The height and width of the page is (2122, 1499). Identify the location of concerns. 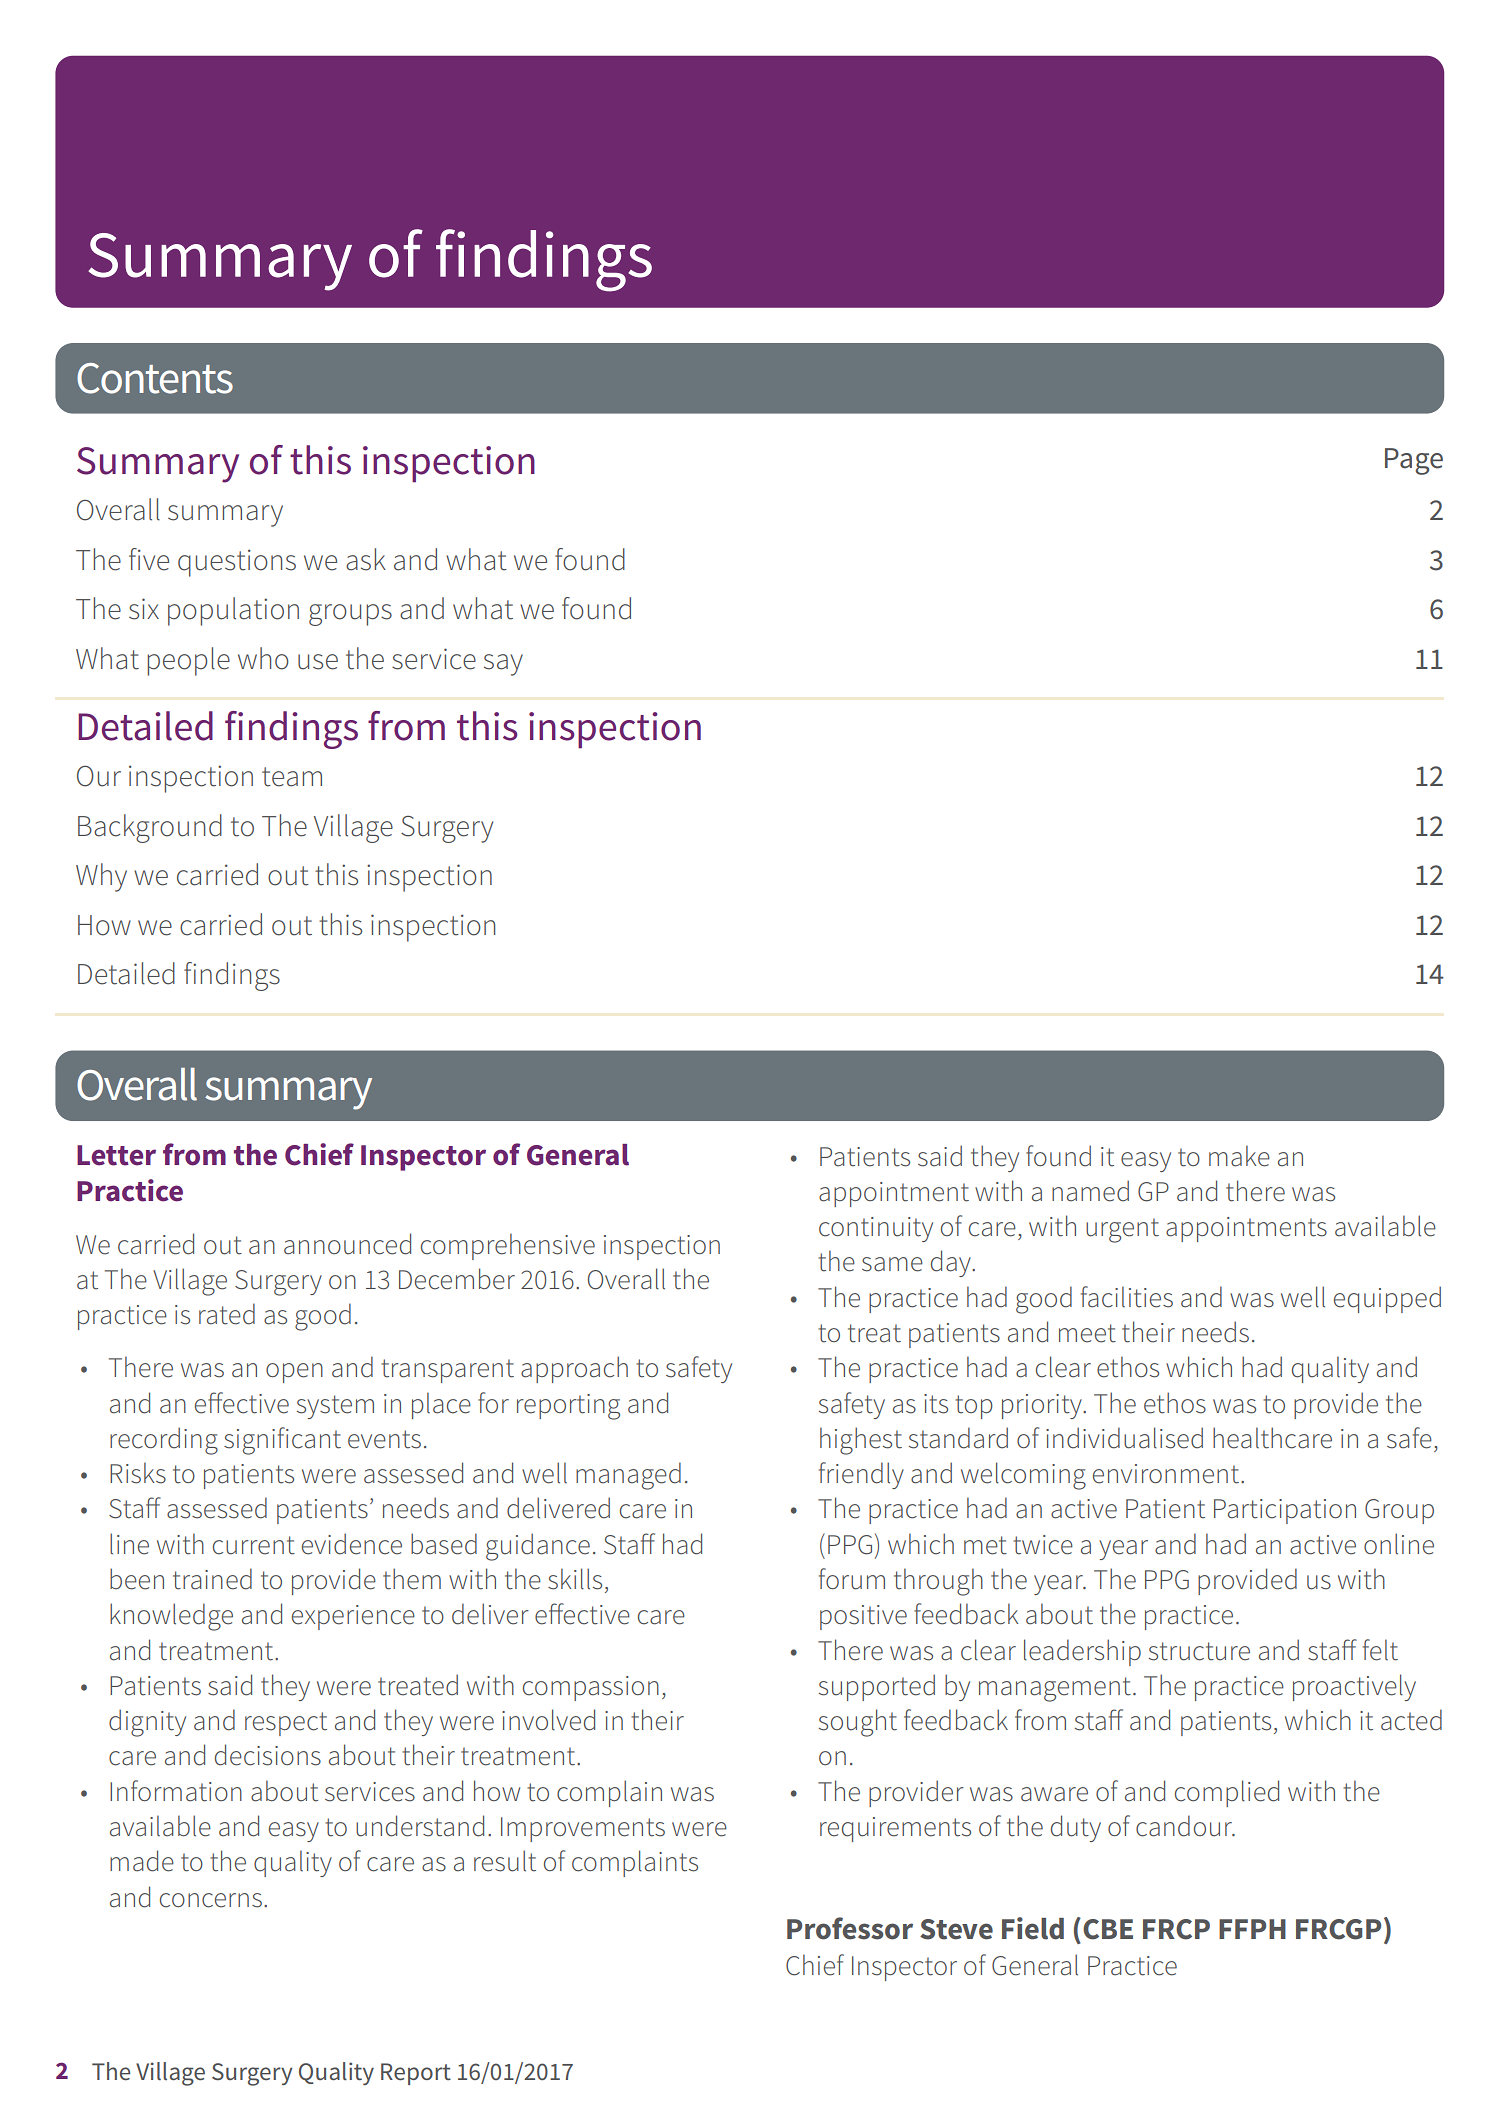
(211, 1900).
